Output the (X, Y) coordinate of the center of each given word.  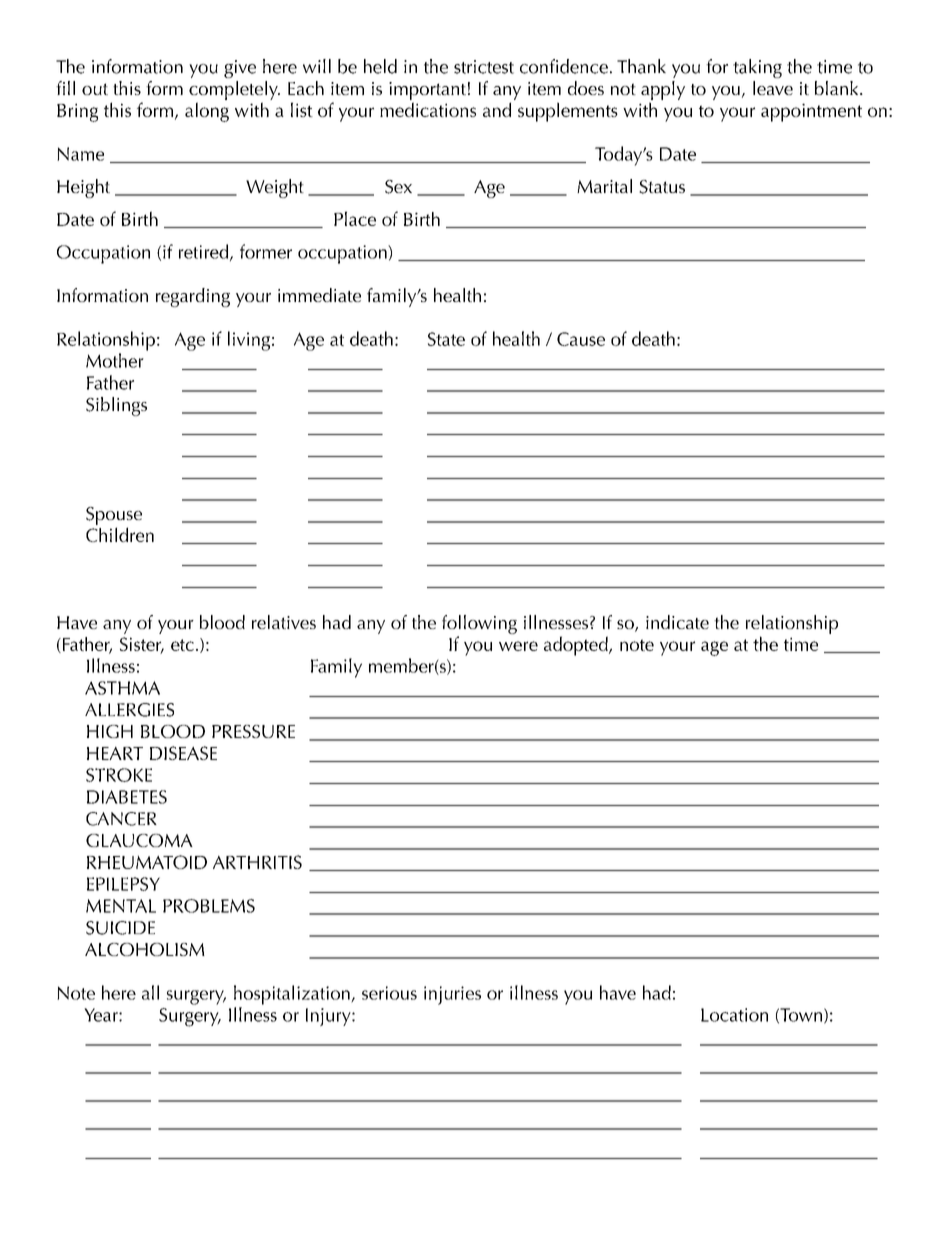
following (479, 624)
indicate (677, 622)
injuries (452, 995)
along (207, 112)
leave (773, 88)
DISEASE (183, 753)
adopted (577, 646)
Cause (581, 339)
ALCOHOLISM (145, 949)
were (518, 646)
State (446, 339)
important (427, 91)
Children (120, 534)
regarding (193, 297)
